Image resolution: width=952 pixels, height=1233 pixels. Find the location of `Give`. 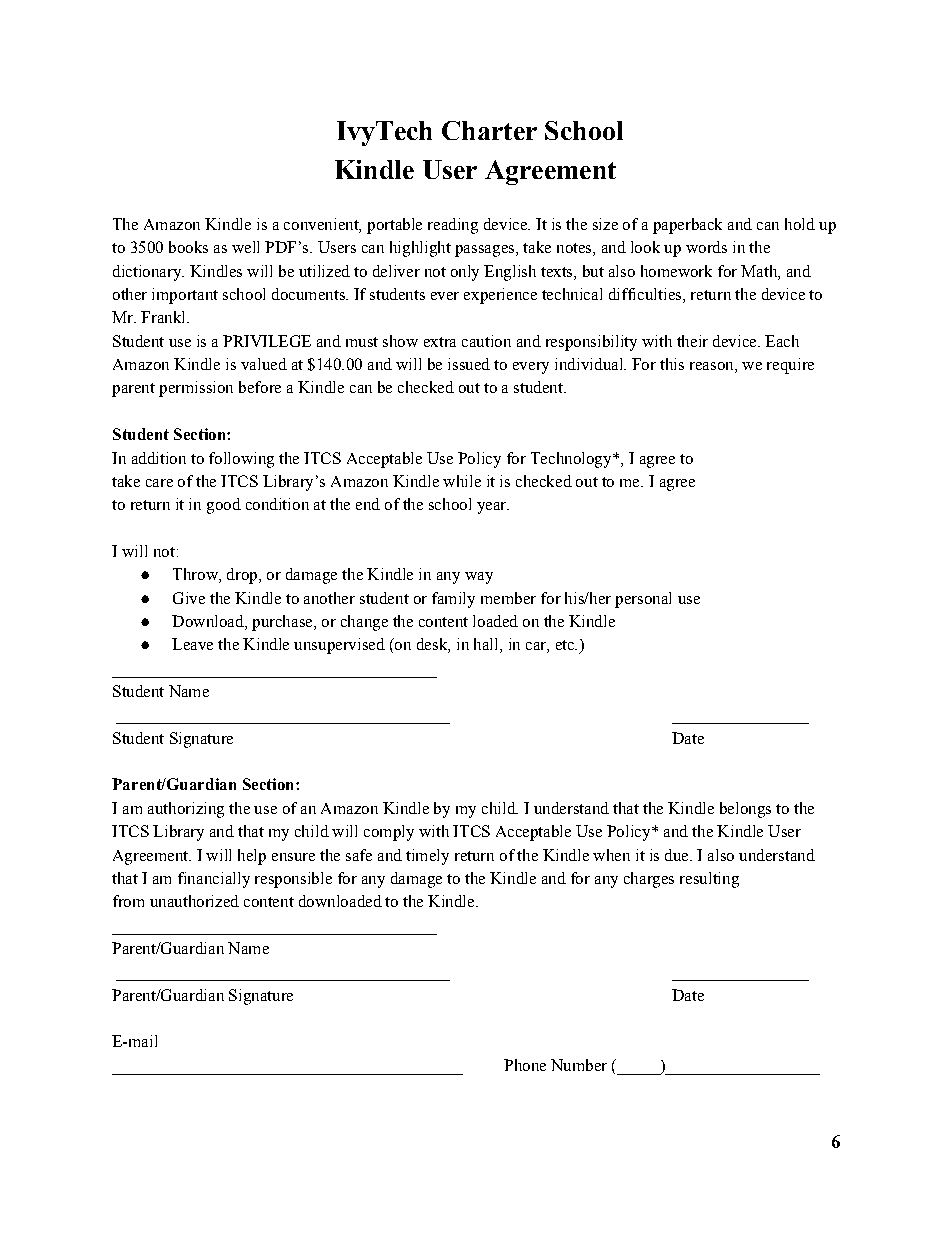

Give is located at coordinates (189, 598).
